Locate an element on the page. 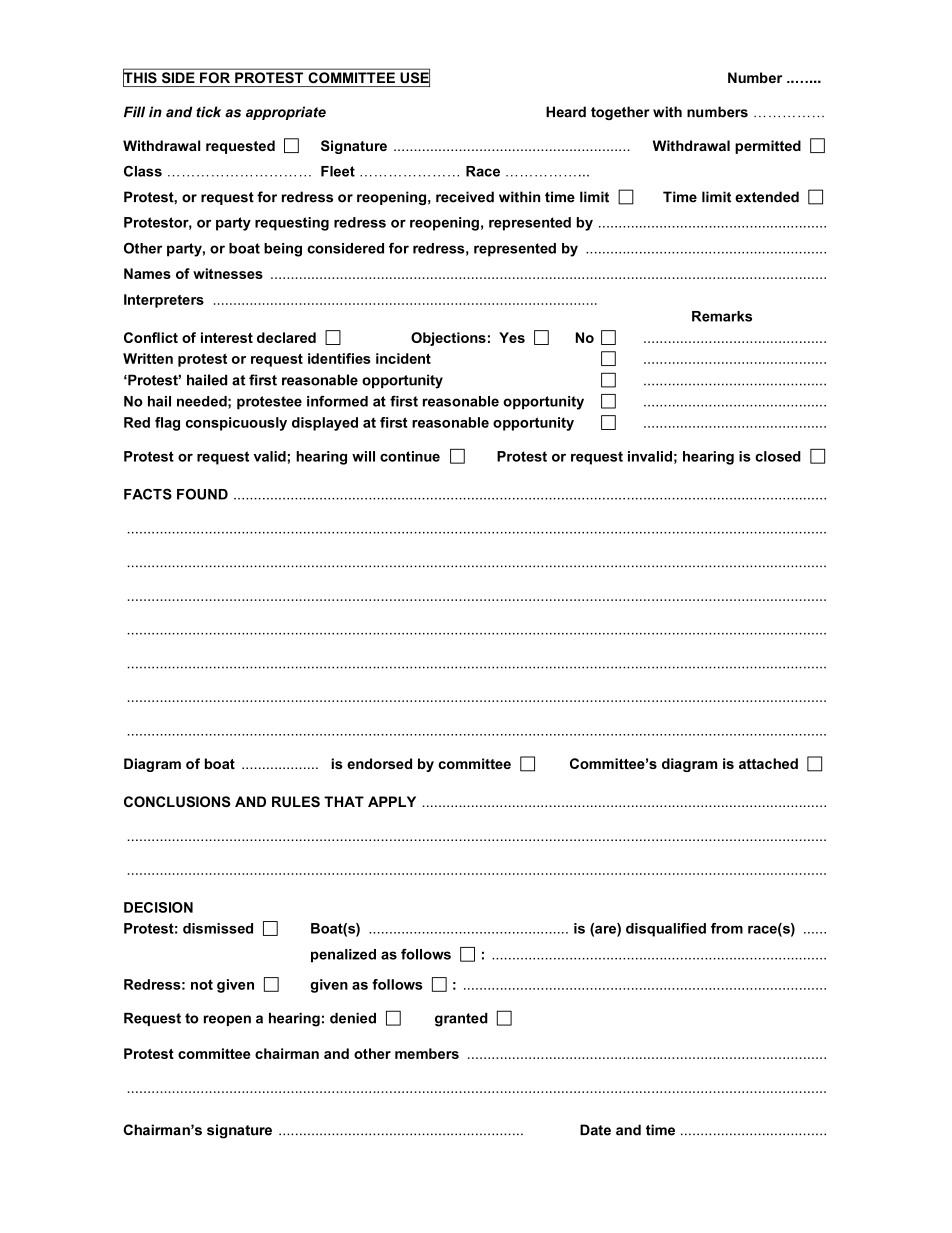 This document has height=1233, width=952. tick is located at coordinates (208, 112).
